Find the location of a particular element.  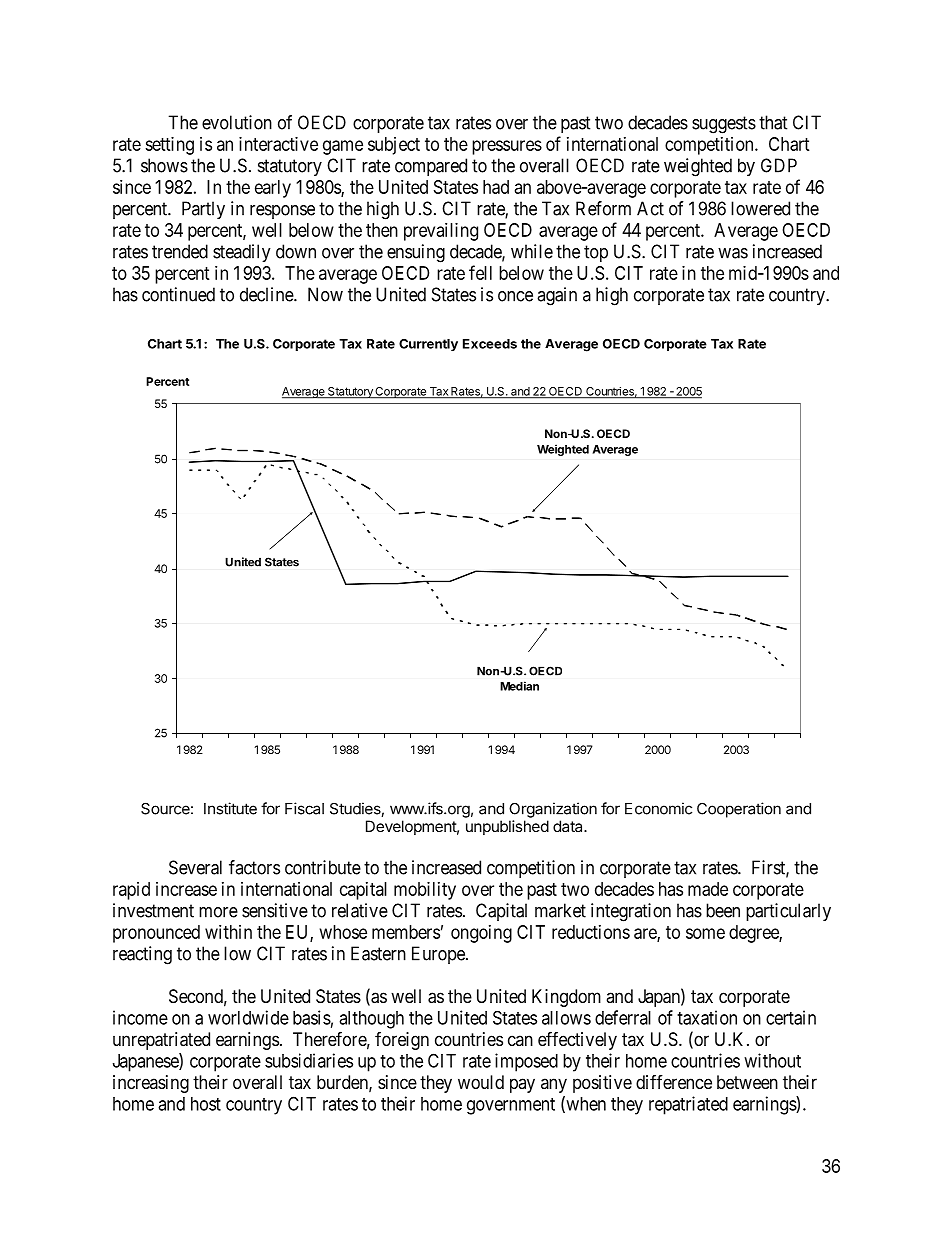

unpublished is located at coordinates (507, 827).
